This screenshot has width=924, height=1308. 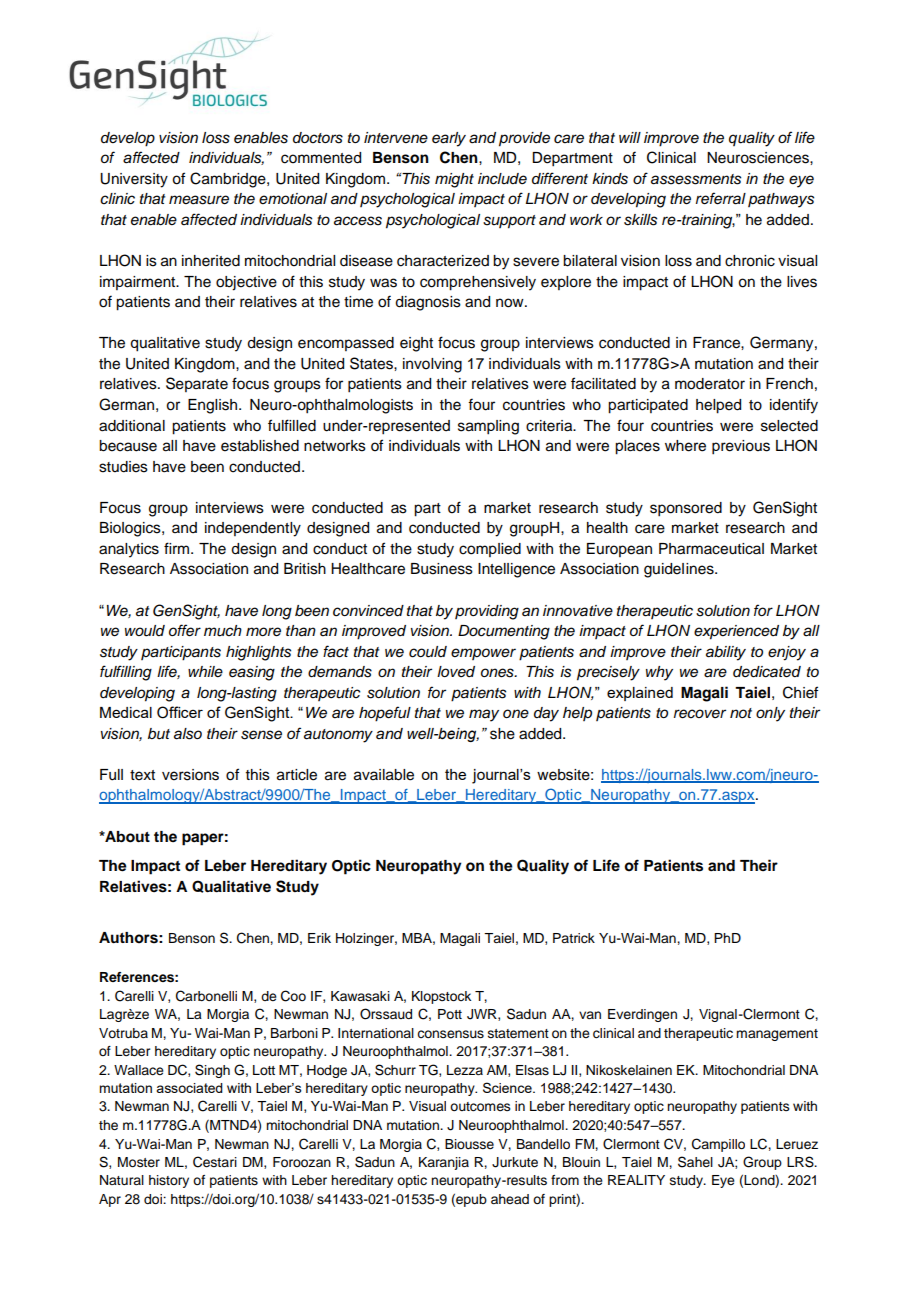 What do you see at coordinates (696, 179) in the screenshot?
I see `assessments` at bounding box center [696, 179].
